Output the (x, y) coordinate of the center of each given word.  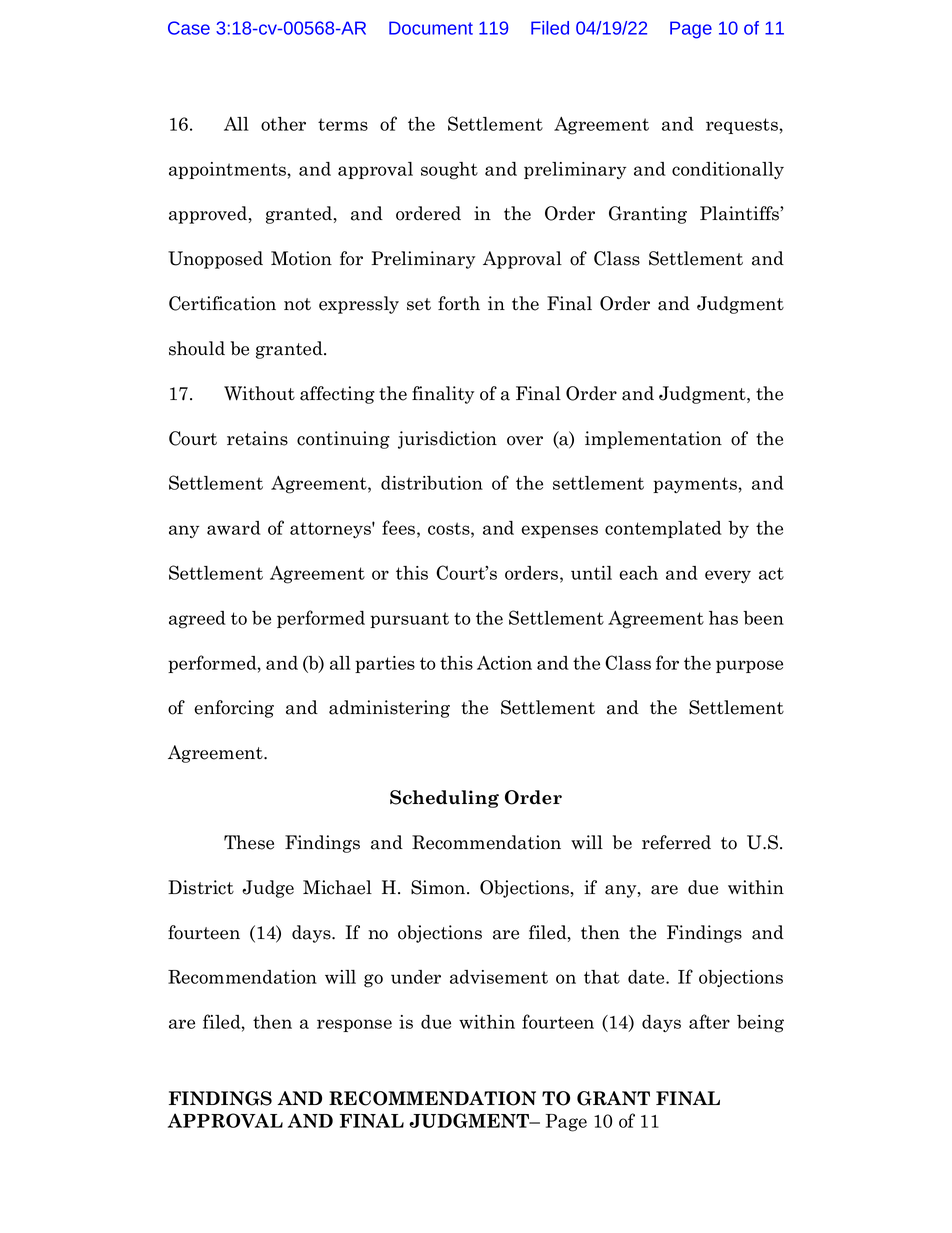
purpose (749, 666)
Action (504, 663)
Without (259, 393)
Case (189, 28)
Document (431, 28)
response (354, 1025)
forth (459, 303)
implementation (653, 440)
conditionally (728, 170)
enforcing (234, 709)
